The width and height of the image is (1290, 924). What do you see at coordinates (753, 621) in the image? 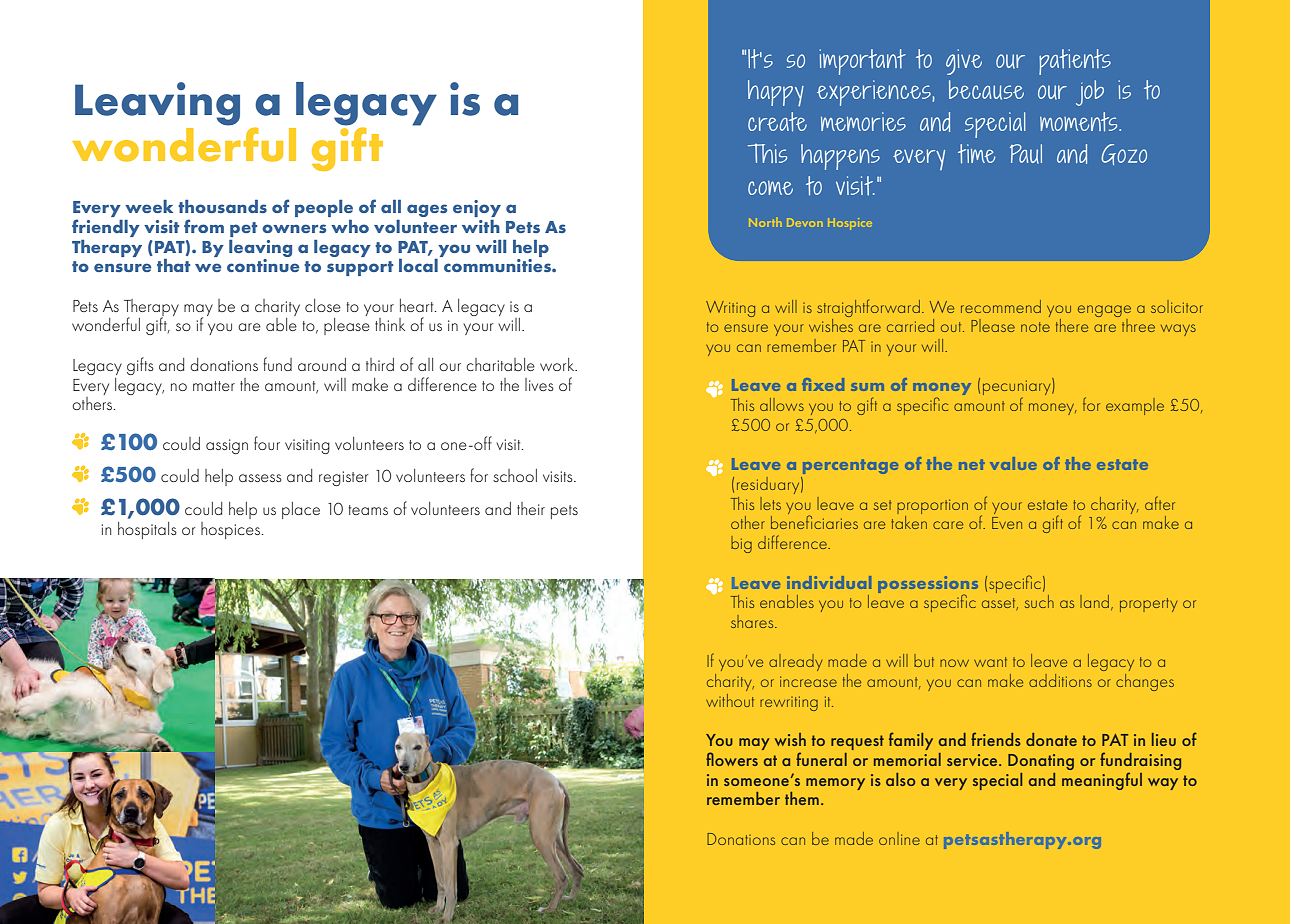
I see `shares` at bounding box center [753, 621].
